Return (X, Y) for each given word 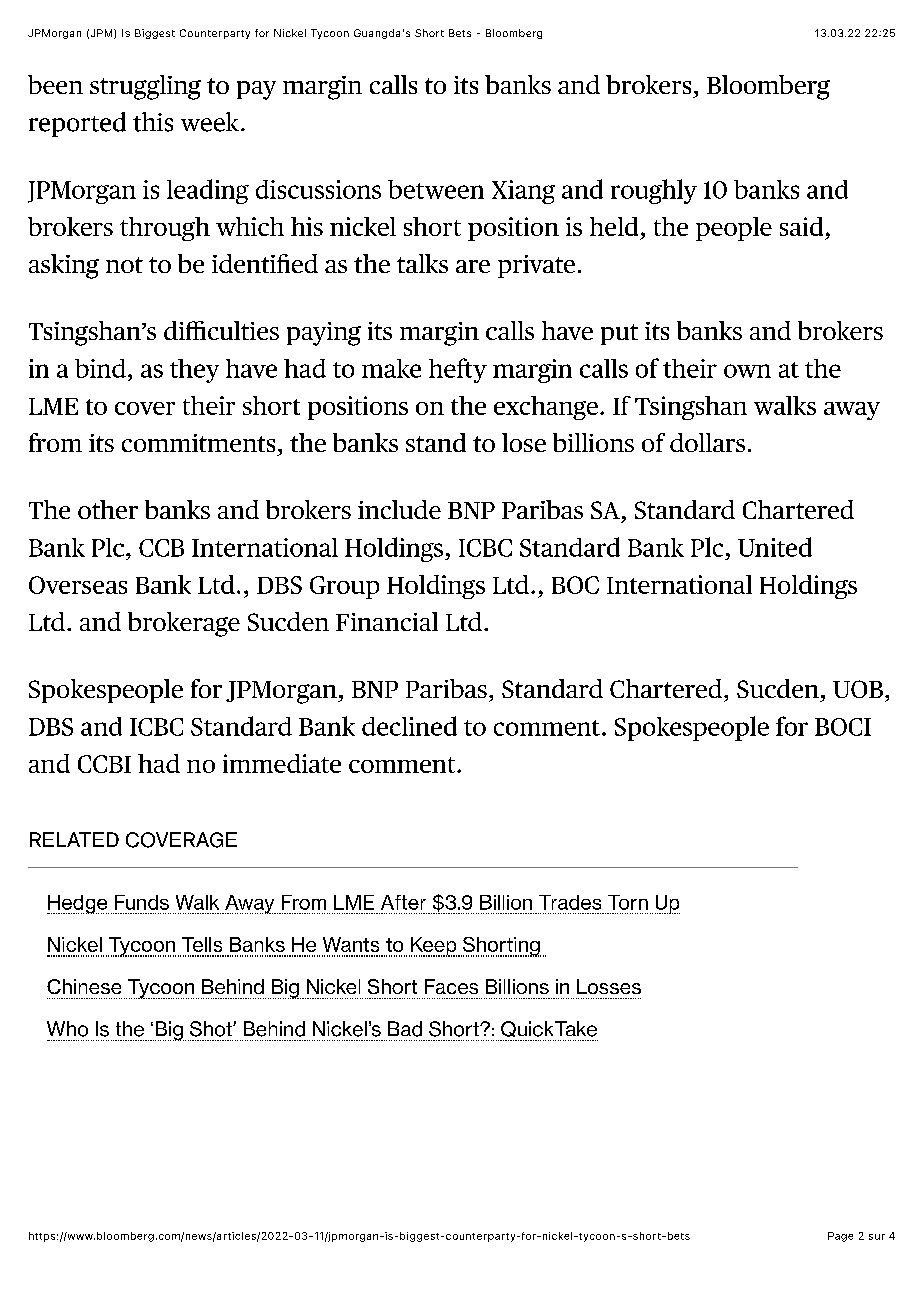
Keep (434, 947)
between (436, 189)
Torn (628, 902)
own (747, 371)
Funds (142, 902)
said (801, 226)
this (153, 122)
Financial (387, 621)
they (194, 371)
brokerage (184, 624)
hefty (458, 370)
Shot (212, 1029)
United (775, 547)
